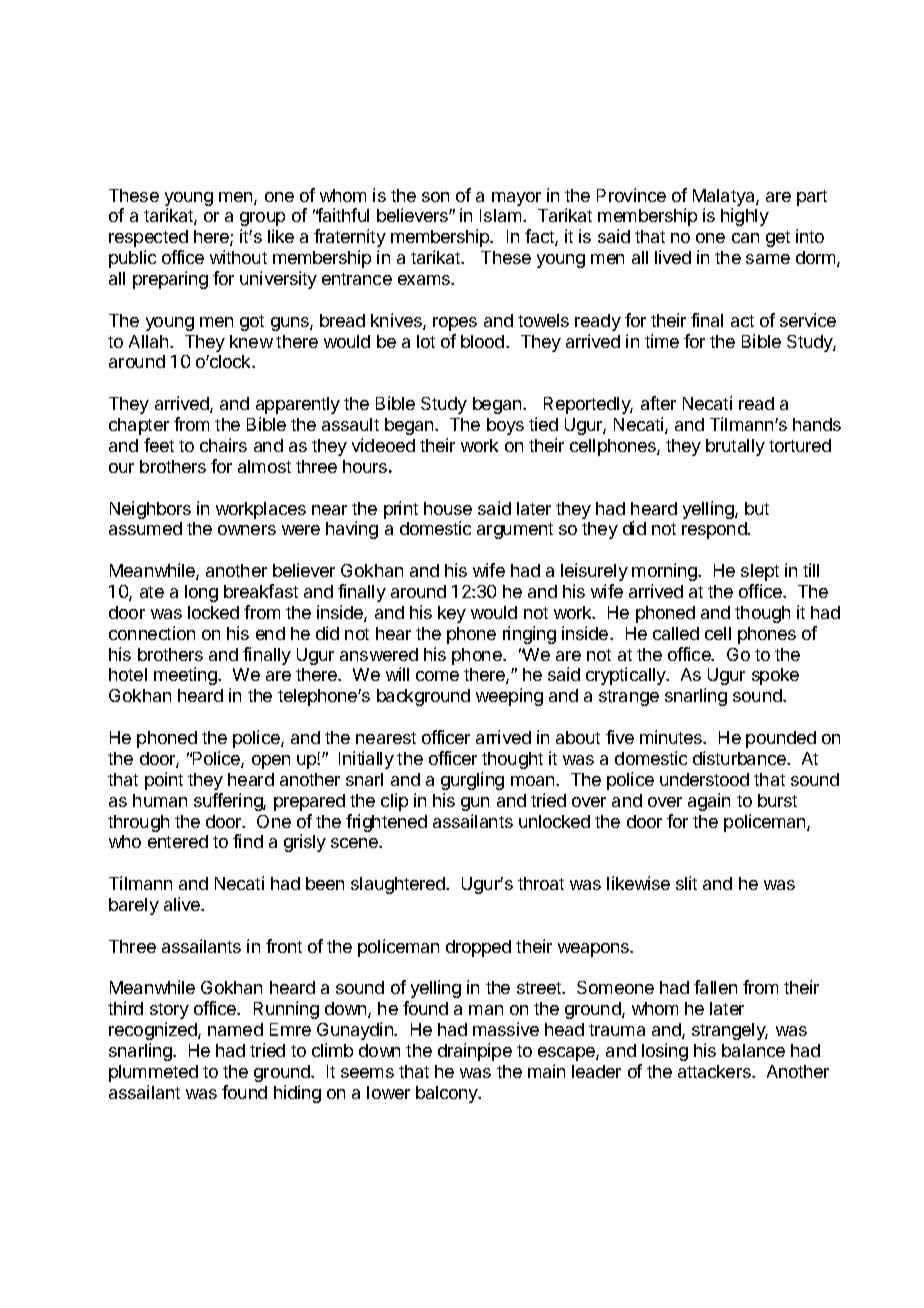  What do you see at coordinates (500, 215) in the image?
I see `Islam` at bounding box center [500, 215].
